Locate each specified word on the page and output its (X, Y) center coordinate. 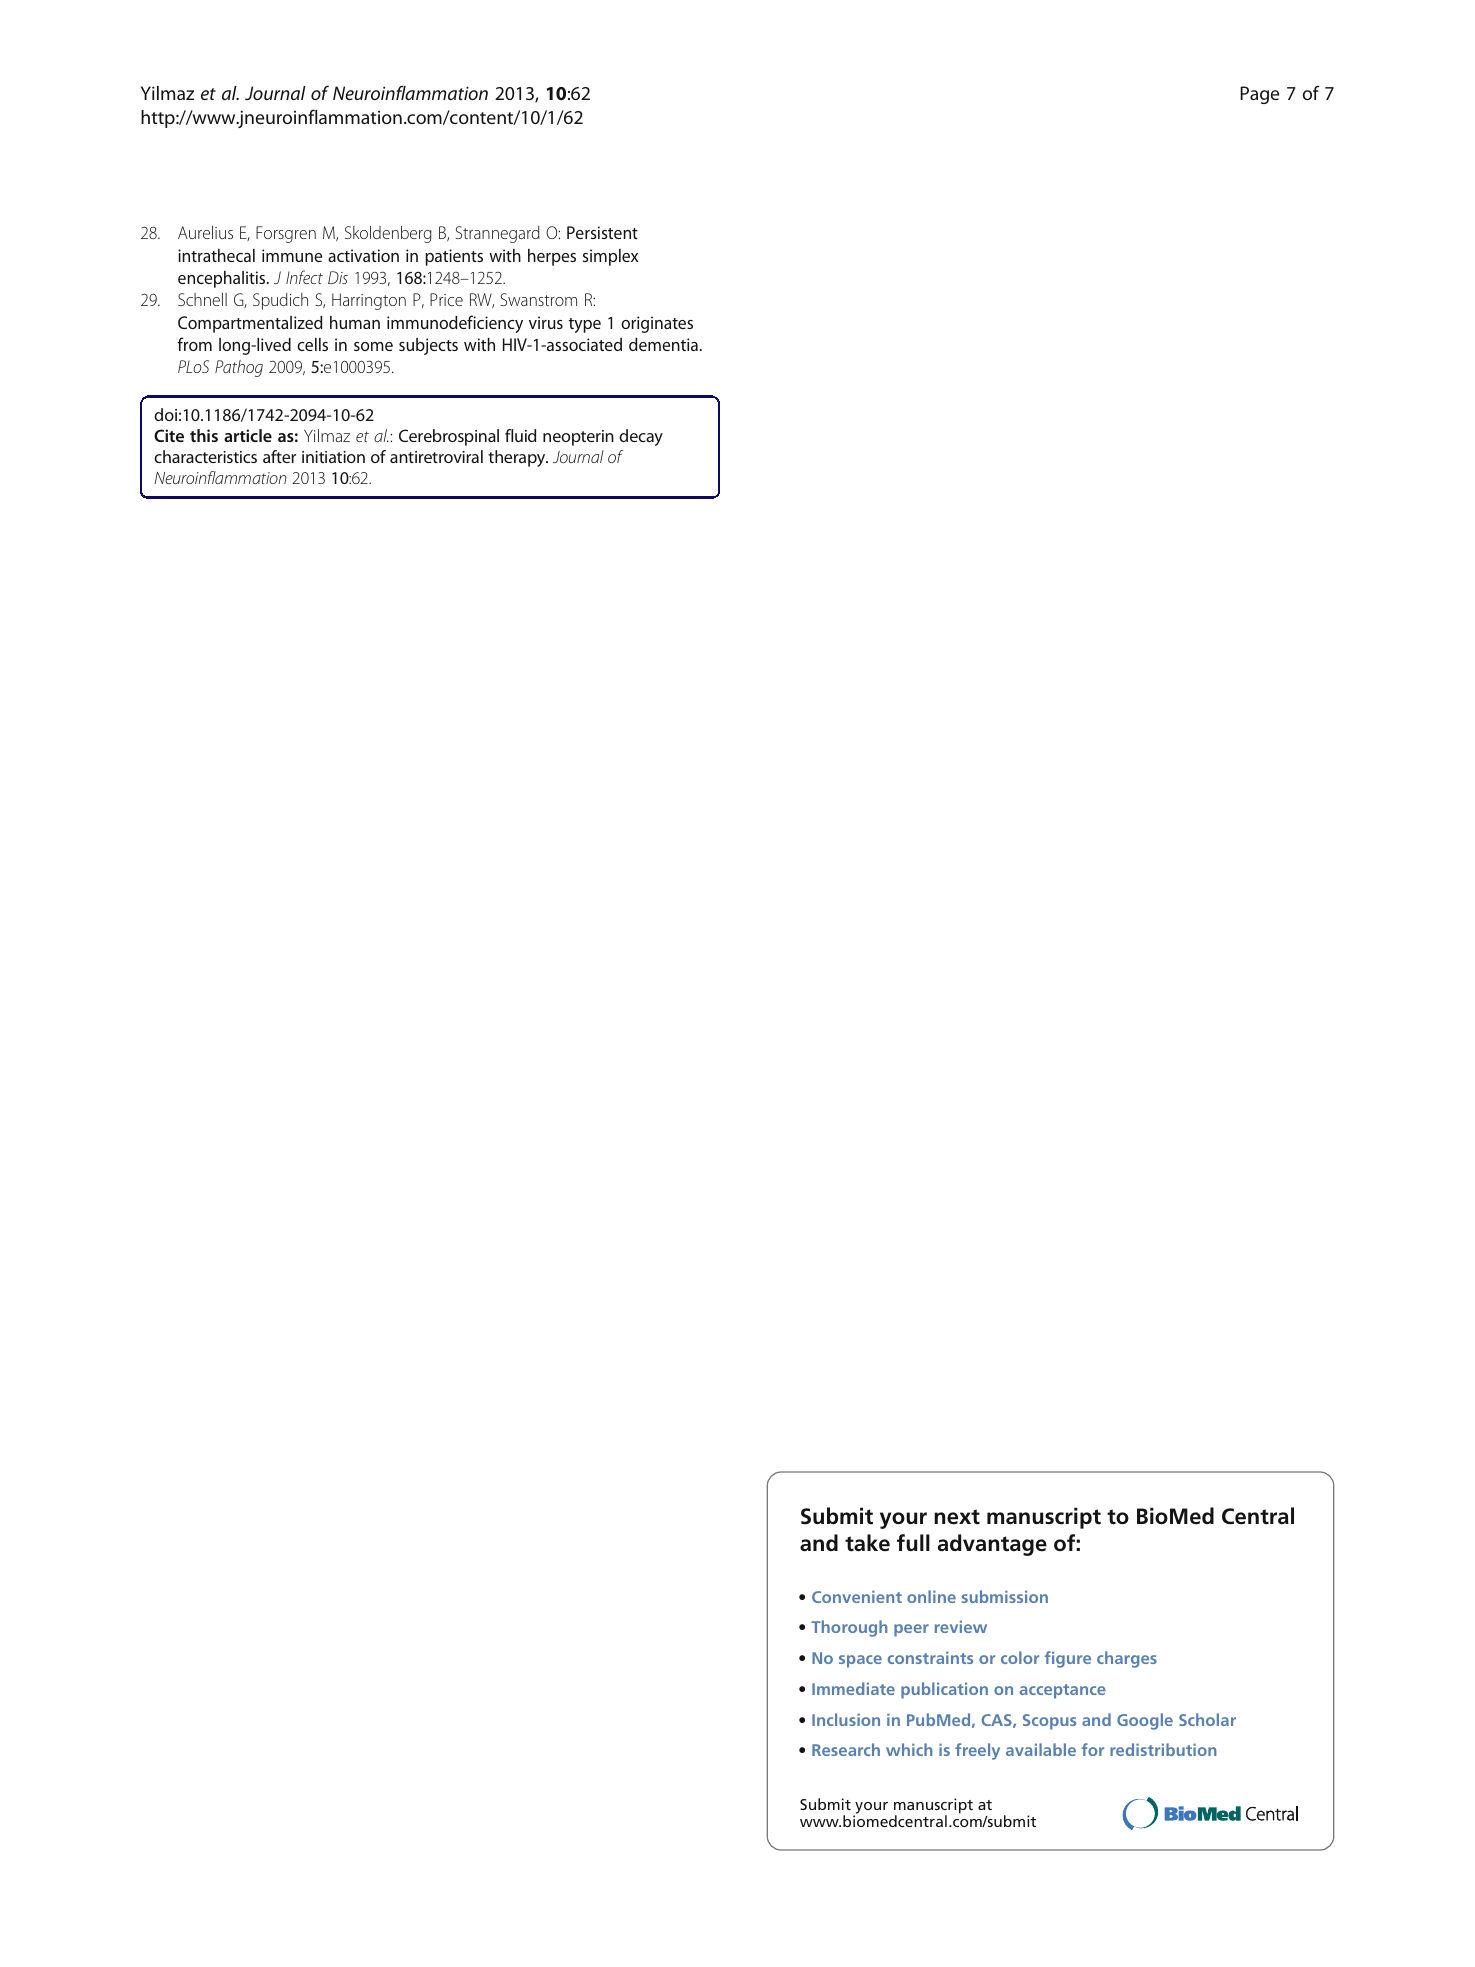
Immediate (853, 1688)
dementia (663, 344)
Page (1259, 95)
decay (641, 437)
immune (292, 255)
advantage (992, 1545)
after (279, 456)
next (957, 1517)
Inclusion (846, 1719)
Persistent (602, 232)
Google (1145, 1721)
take (867, 1543)
